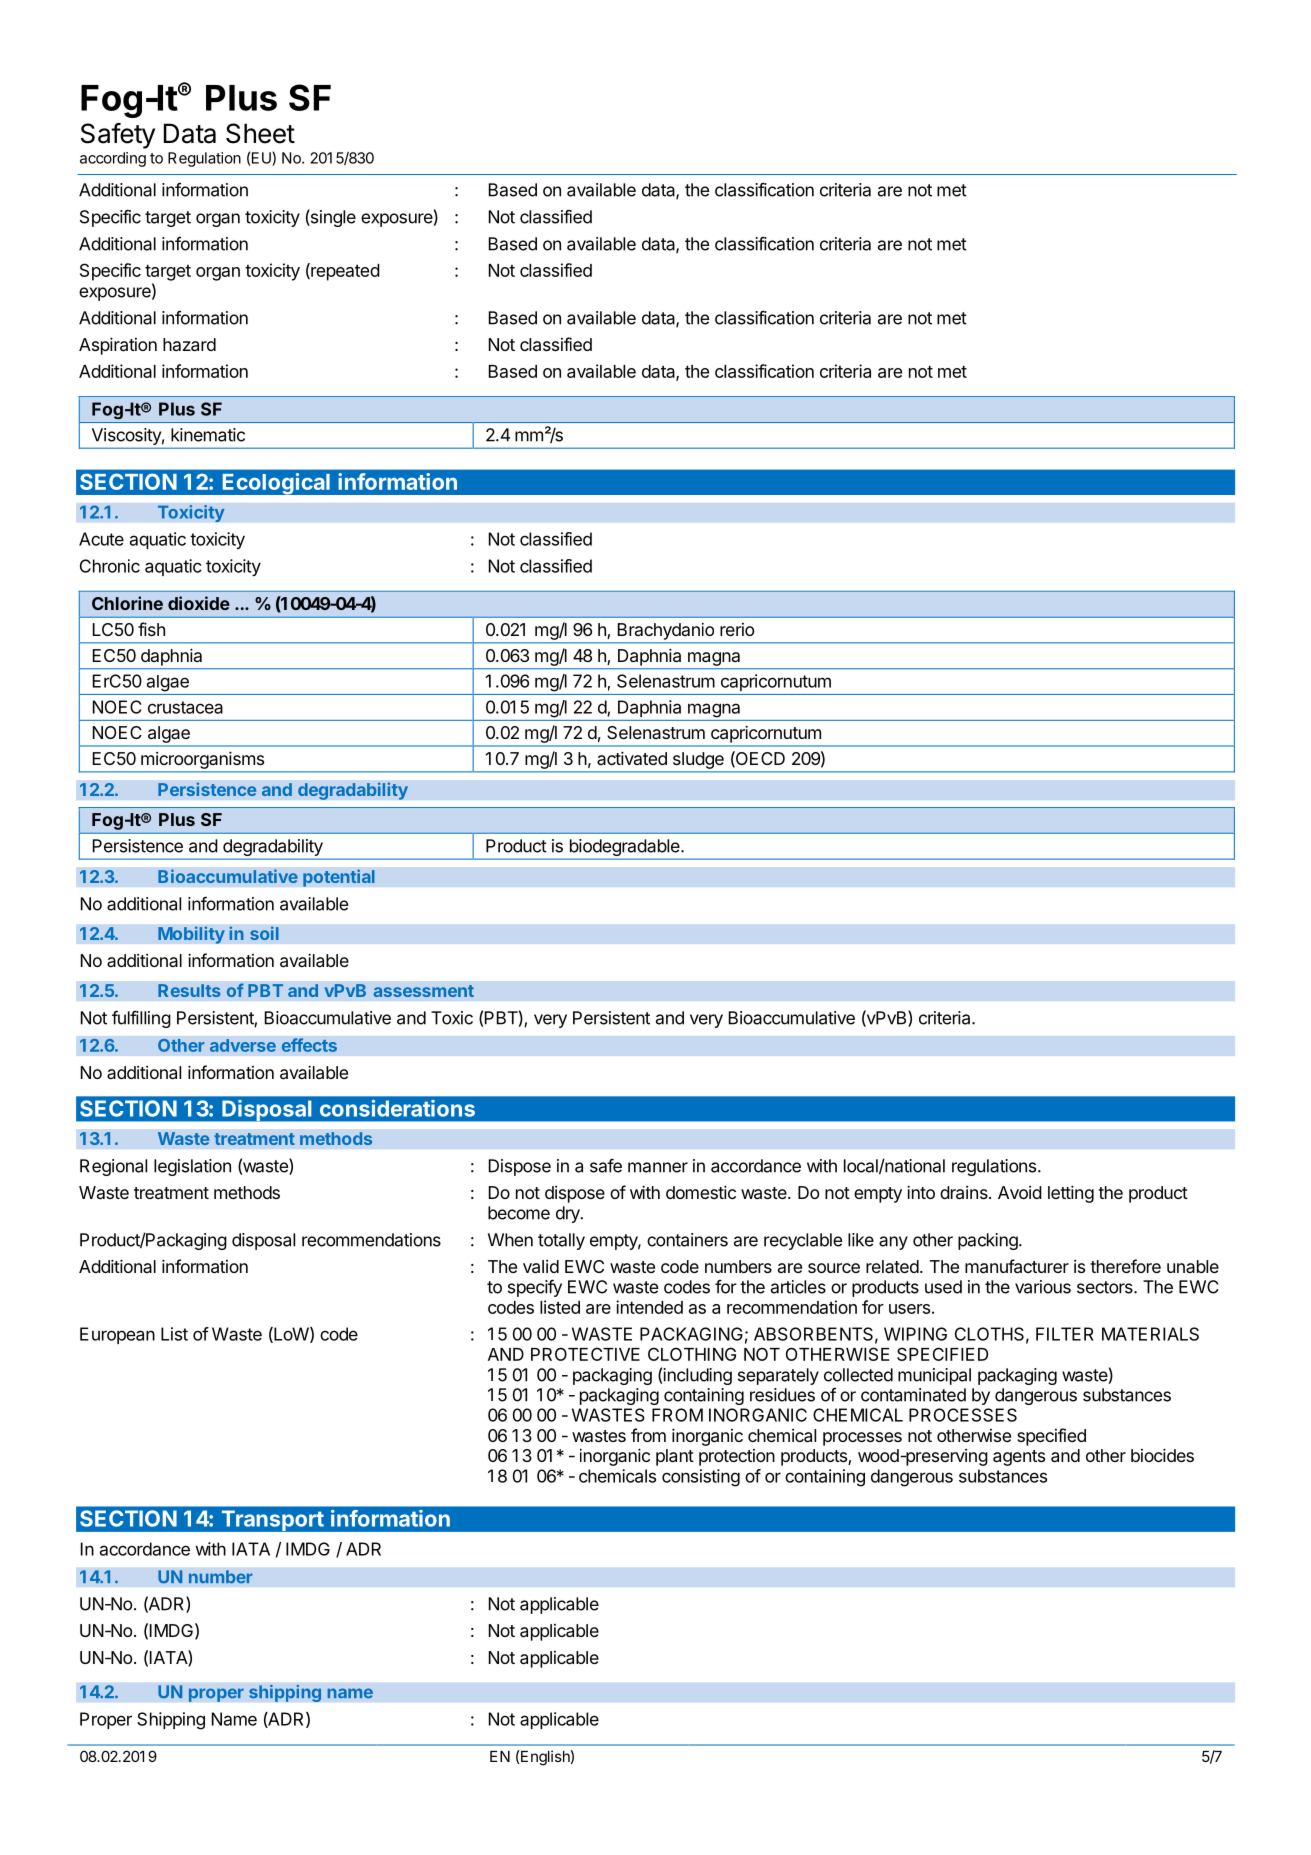 Image resolution: width=1311 pixels, height=1855 pixels. What do you see at coordinates (624, 849) in the image?
I see `biodegradable` at bounding box center [624, 849].
